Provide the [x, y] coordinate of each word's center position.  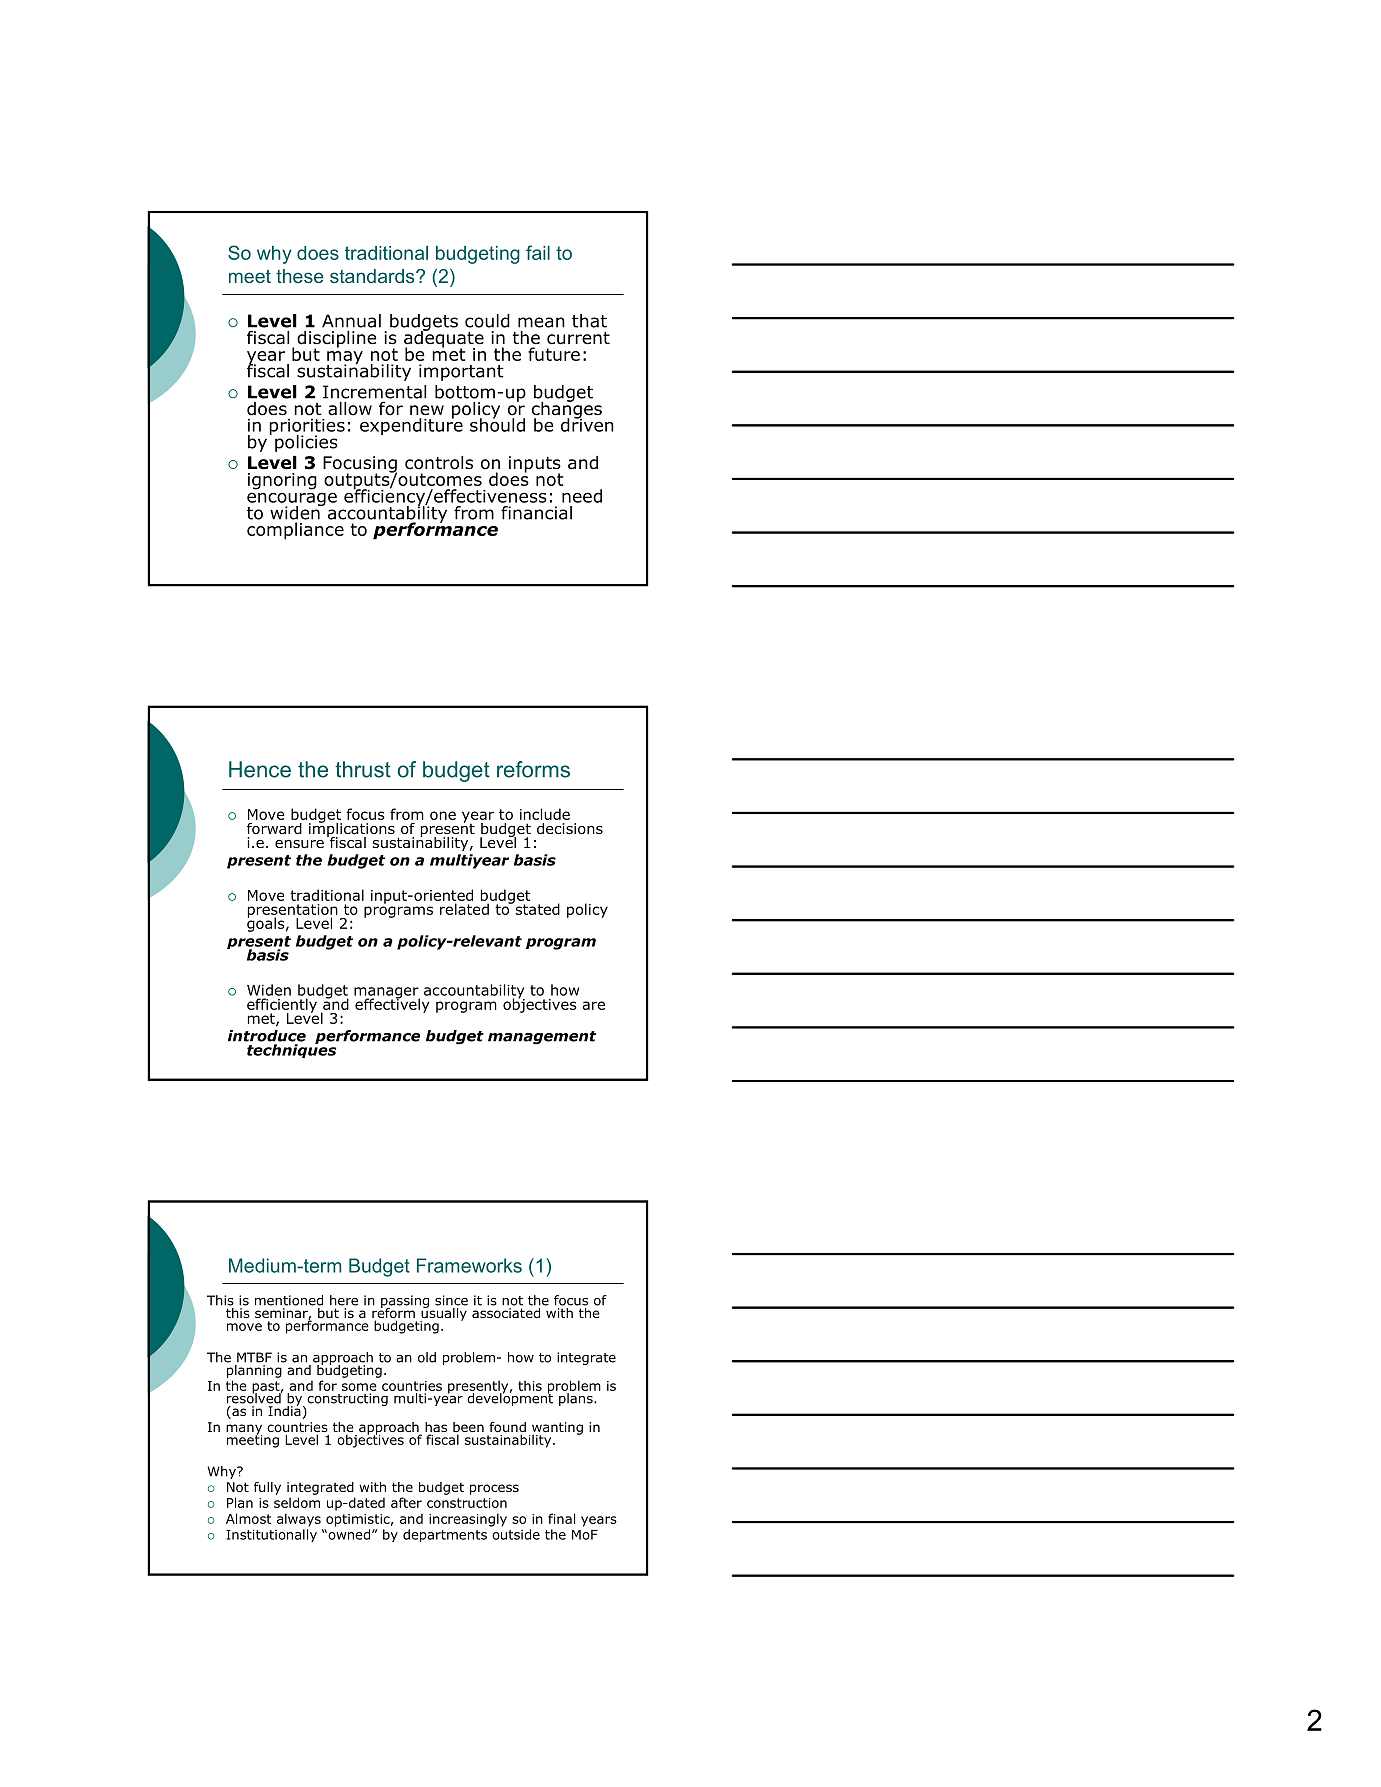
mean [541, 322]
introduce [267, 1036]
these [299, 276]
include [545, 814]
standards [373, 276]
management [542, 1038]
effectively [392, 1004]
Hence [260, 769]
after [406, 1502]
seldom [297, 1502]
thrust [363, 769]
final [561, 1518]
